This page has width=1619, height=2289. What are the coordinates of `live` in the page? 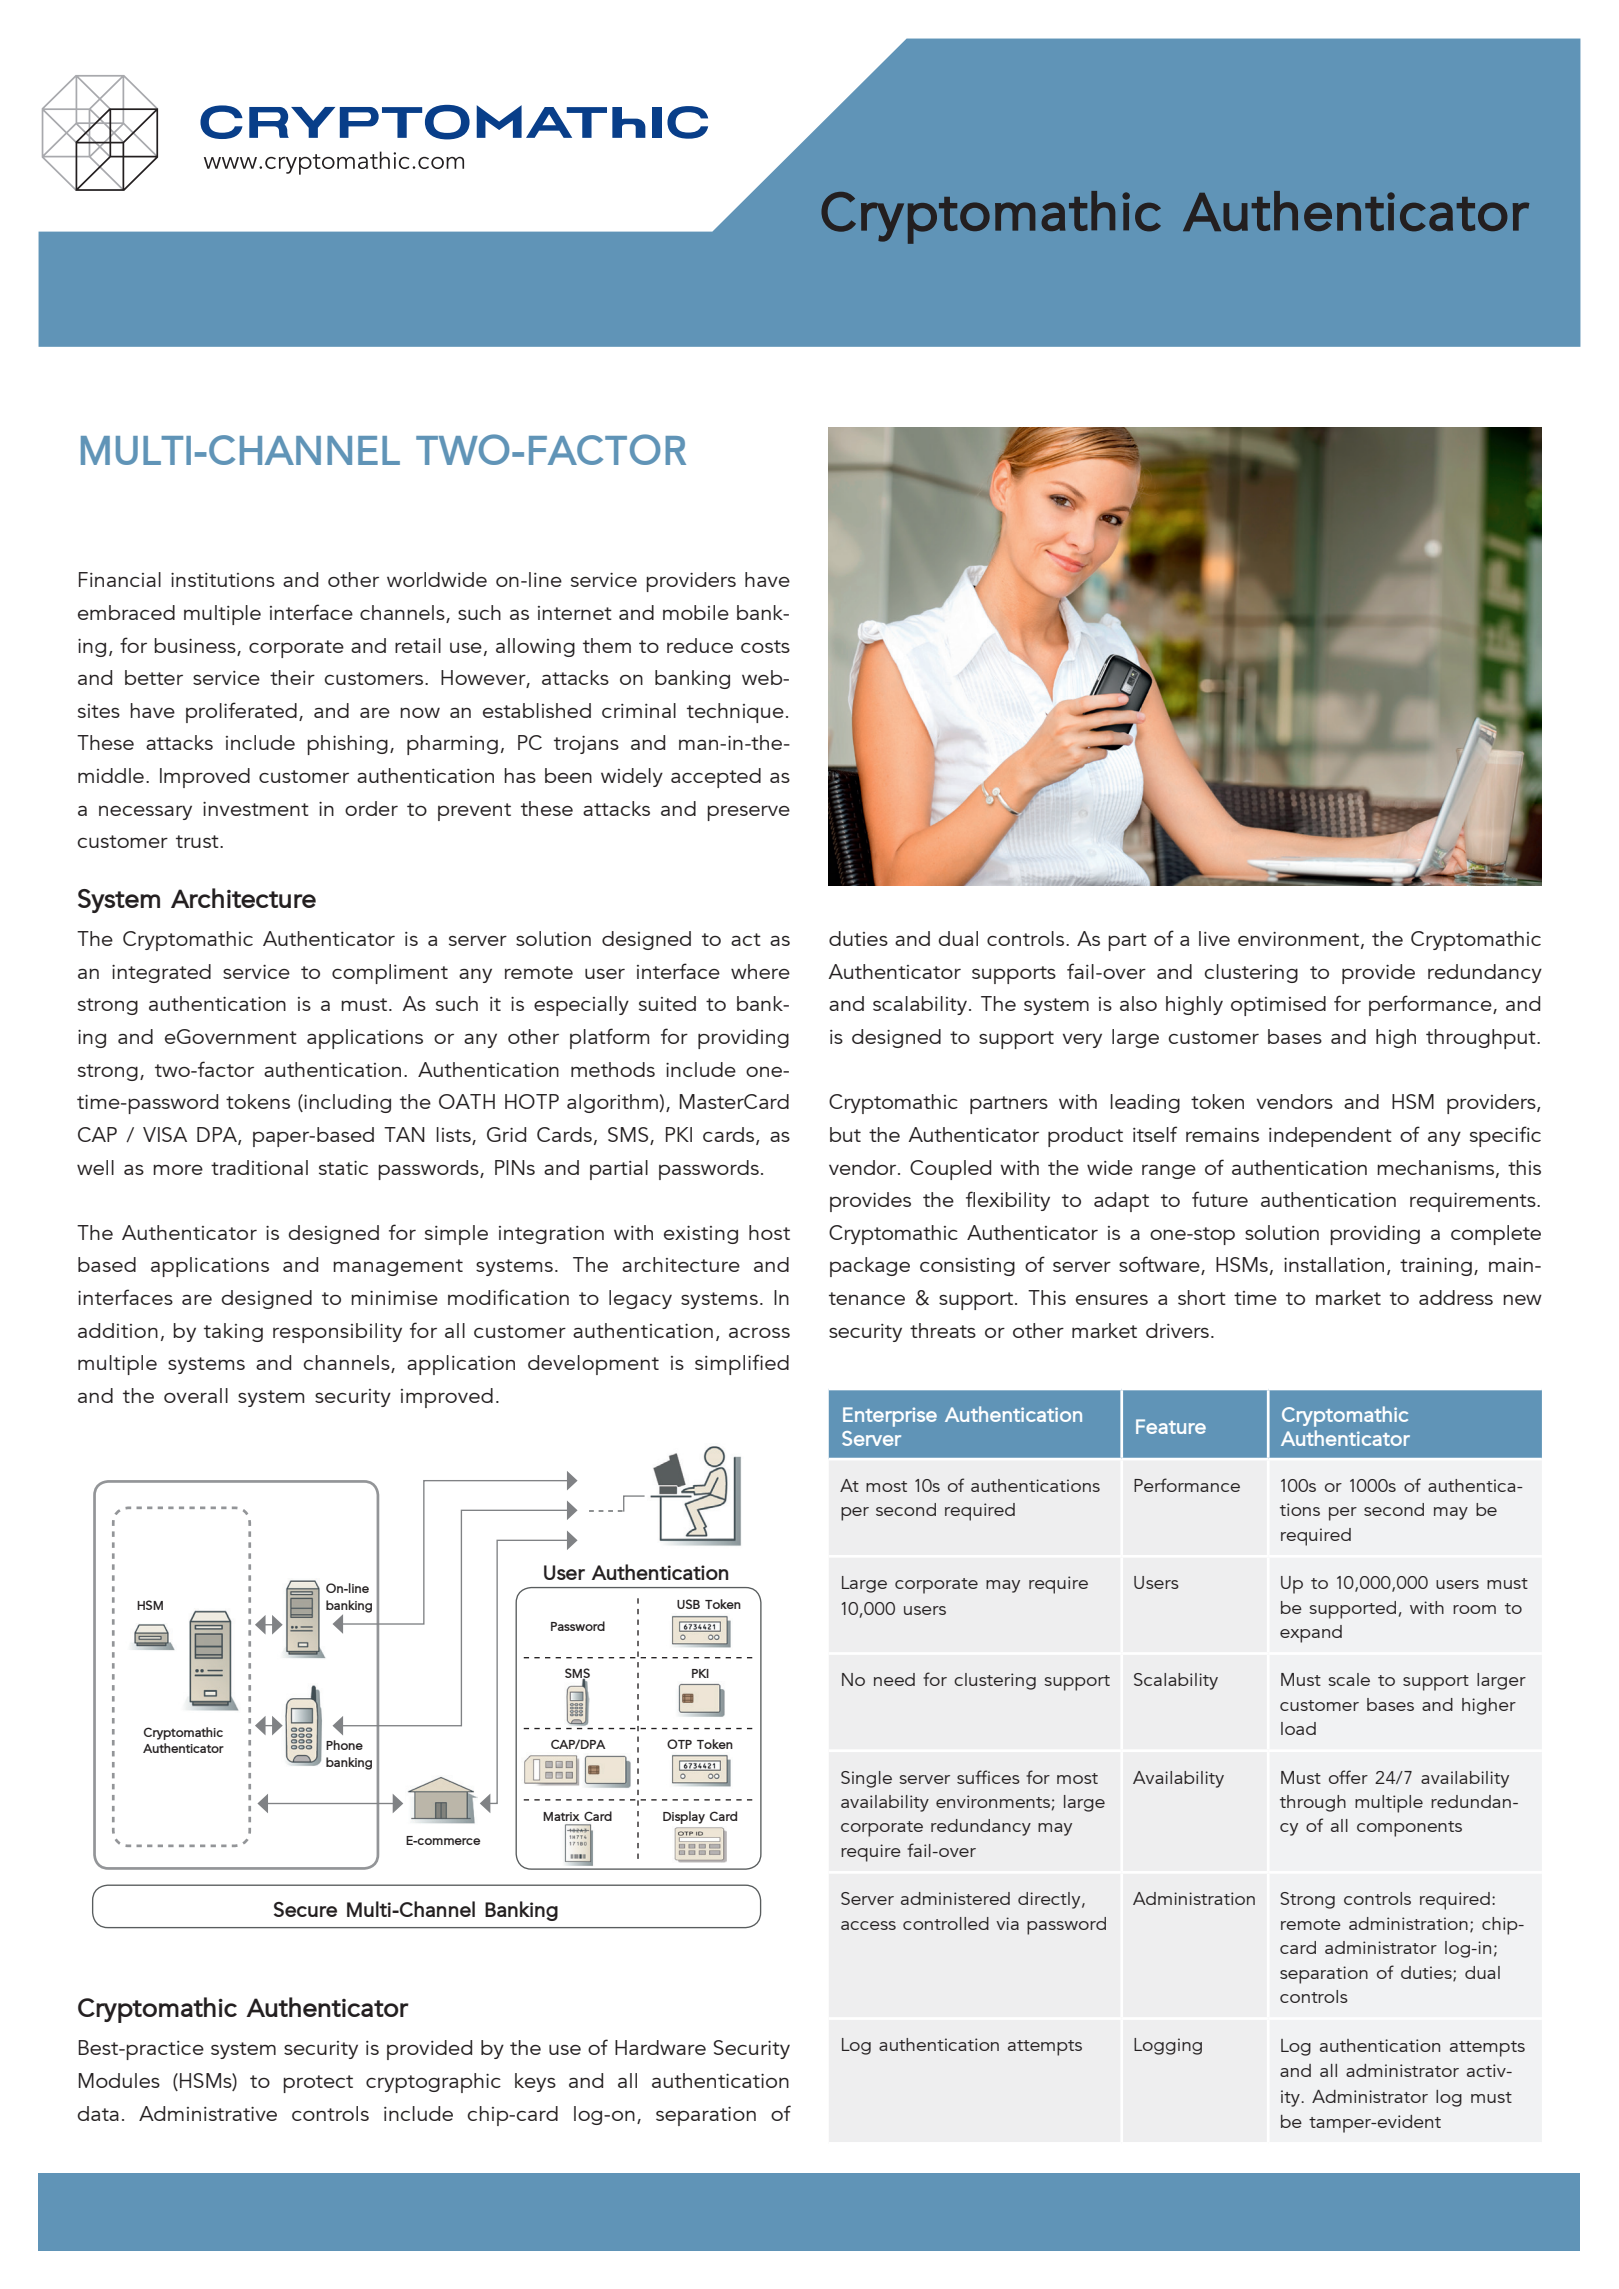 It's located at (1214, 938).
